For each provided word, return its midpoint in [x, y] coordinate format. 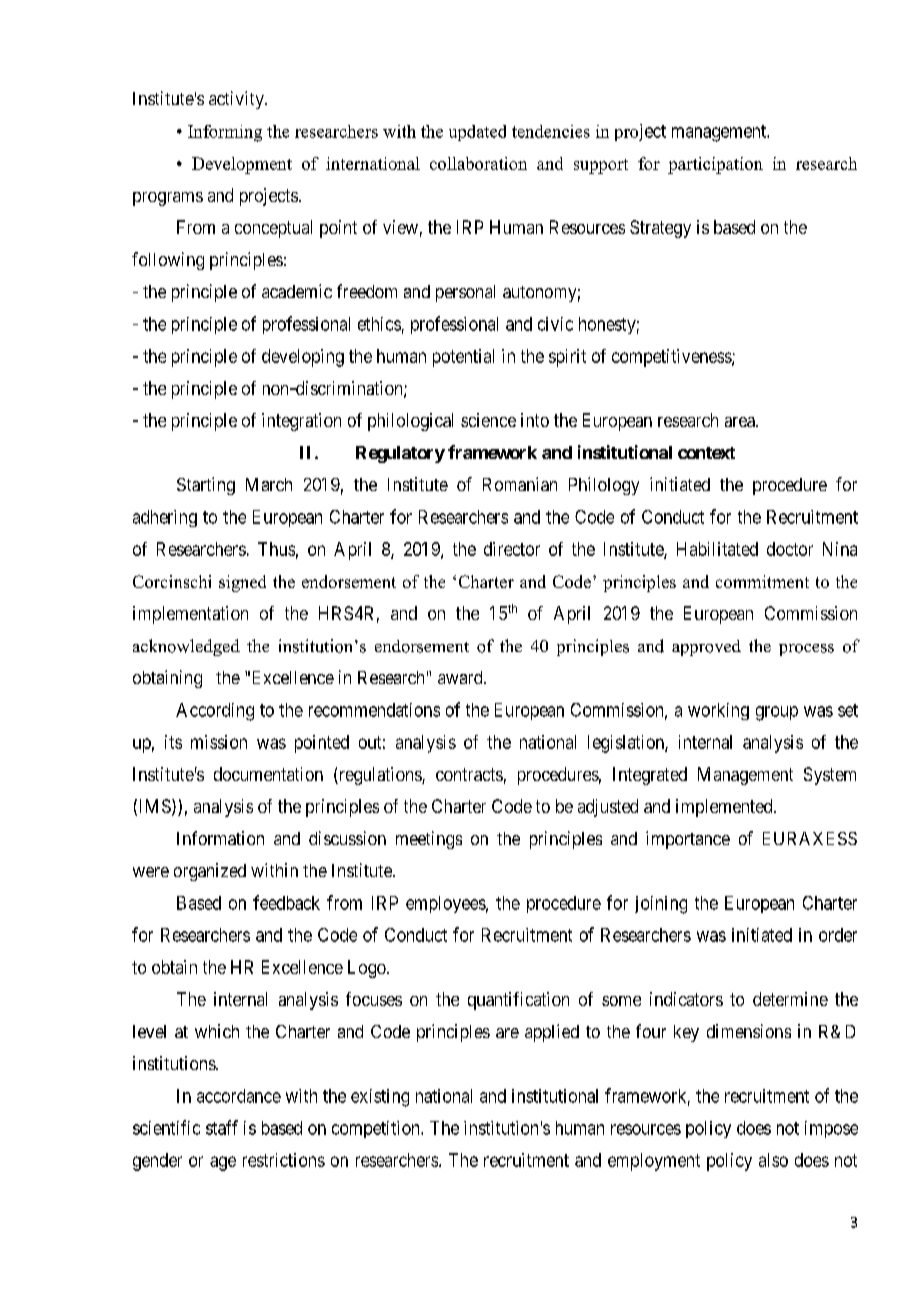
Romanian [520, 484]
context [706, 453]
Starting [206, 486]
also [773, 1160]
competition [377, 1129]
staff [222, 1127]
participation [715, 165]
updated [477, 133]
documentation [268, 774]
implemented [725, 808]
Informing [225, 133]
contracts [469, 774]
